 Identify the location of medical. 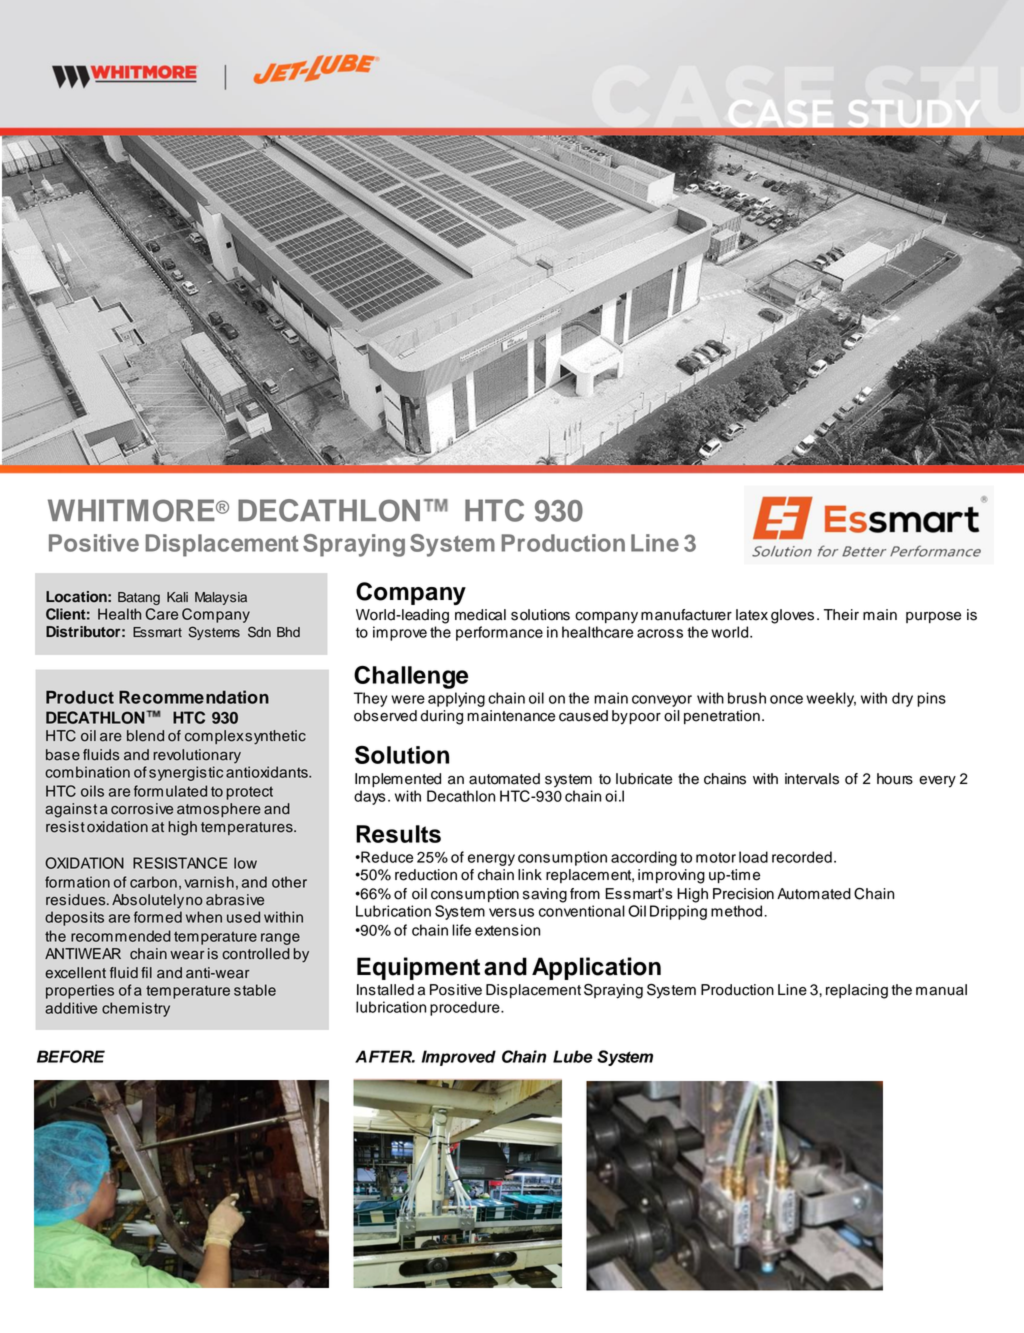
(480, 615).
